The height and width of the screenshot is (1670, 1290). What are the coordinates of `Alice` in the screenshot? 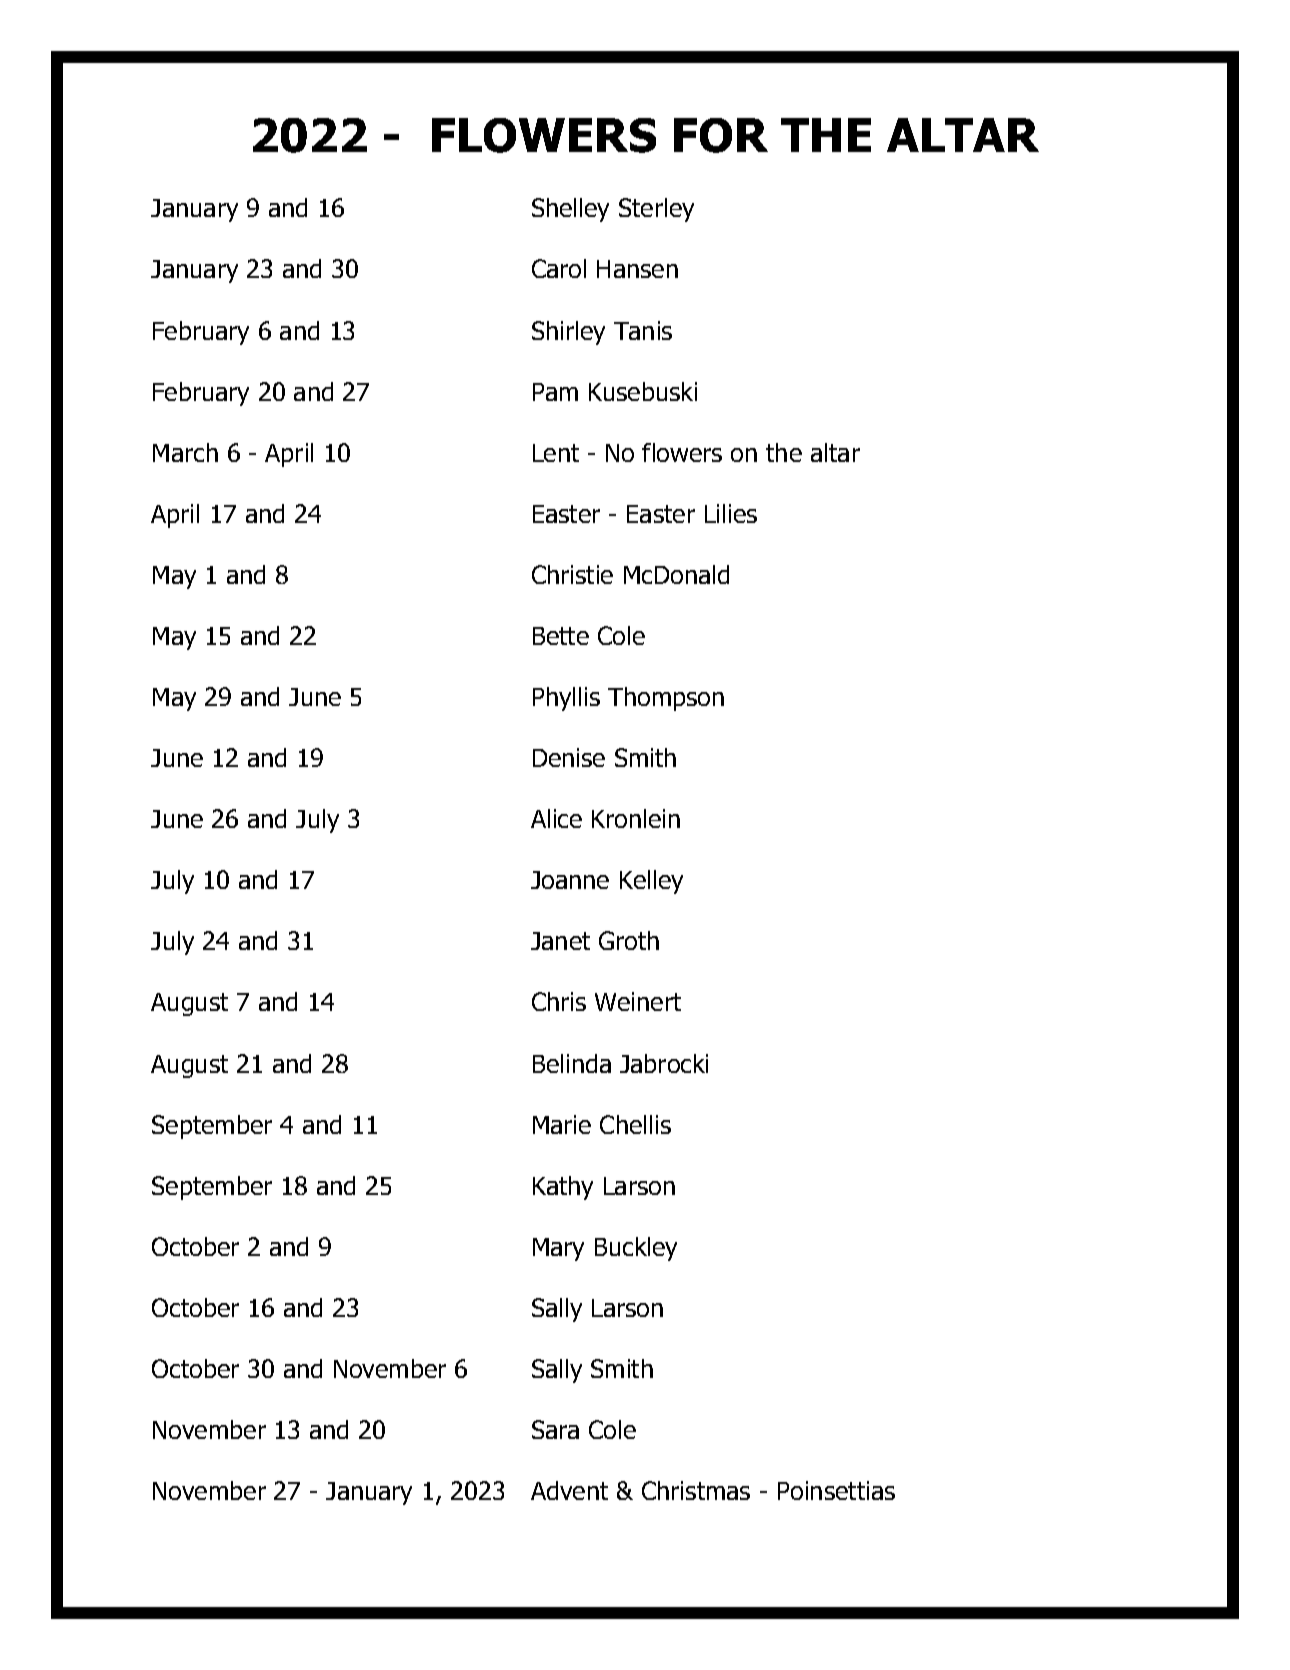 It's located at (556, 818).
